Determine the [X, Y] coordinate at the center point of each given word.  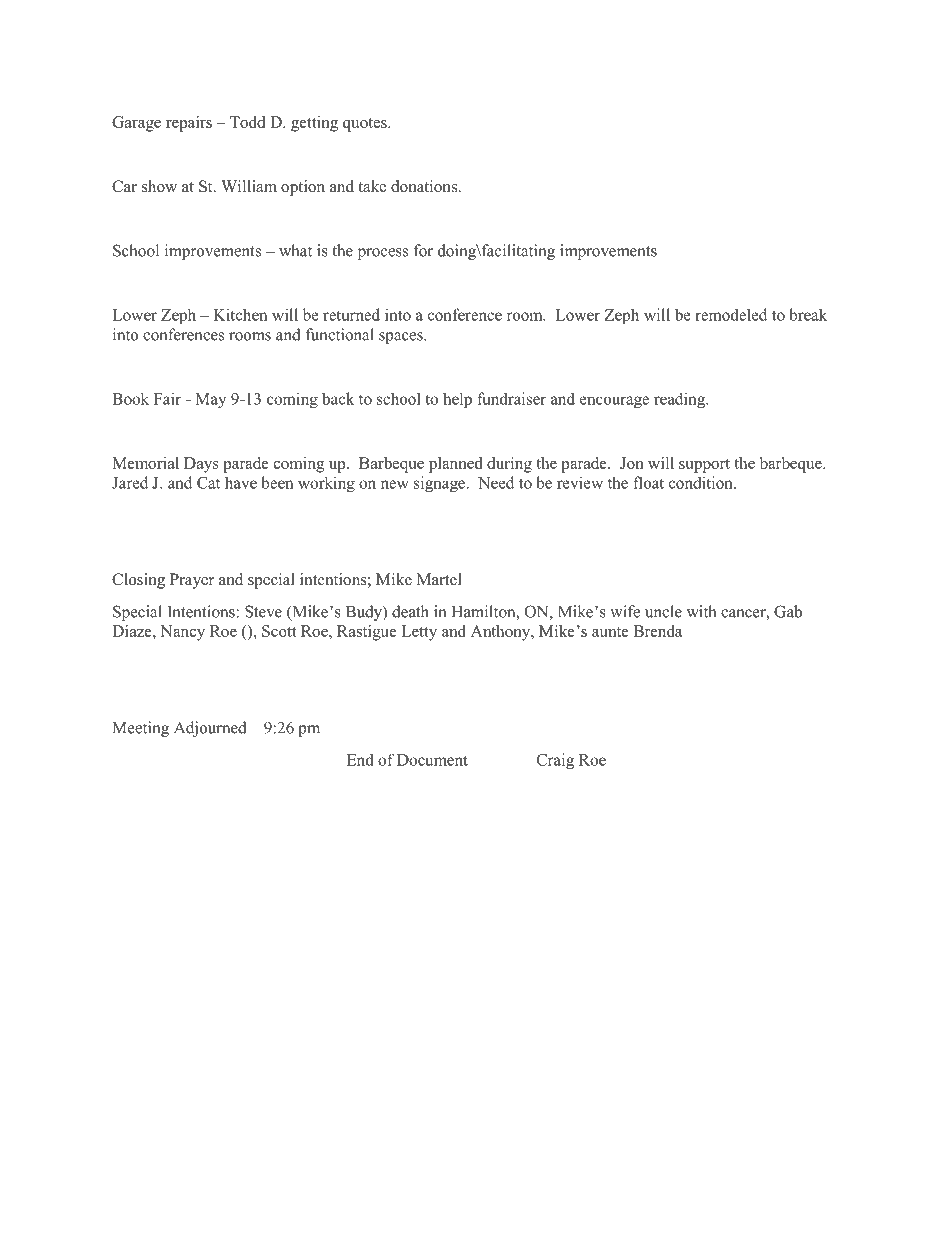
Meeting [141, 729]
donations [425, 186]
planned [455, 465]
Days [201, 465]
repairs [189, 124]
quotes [366, 125]
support [704, 466]
